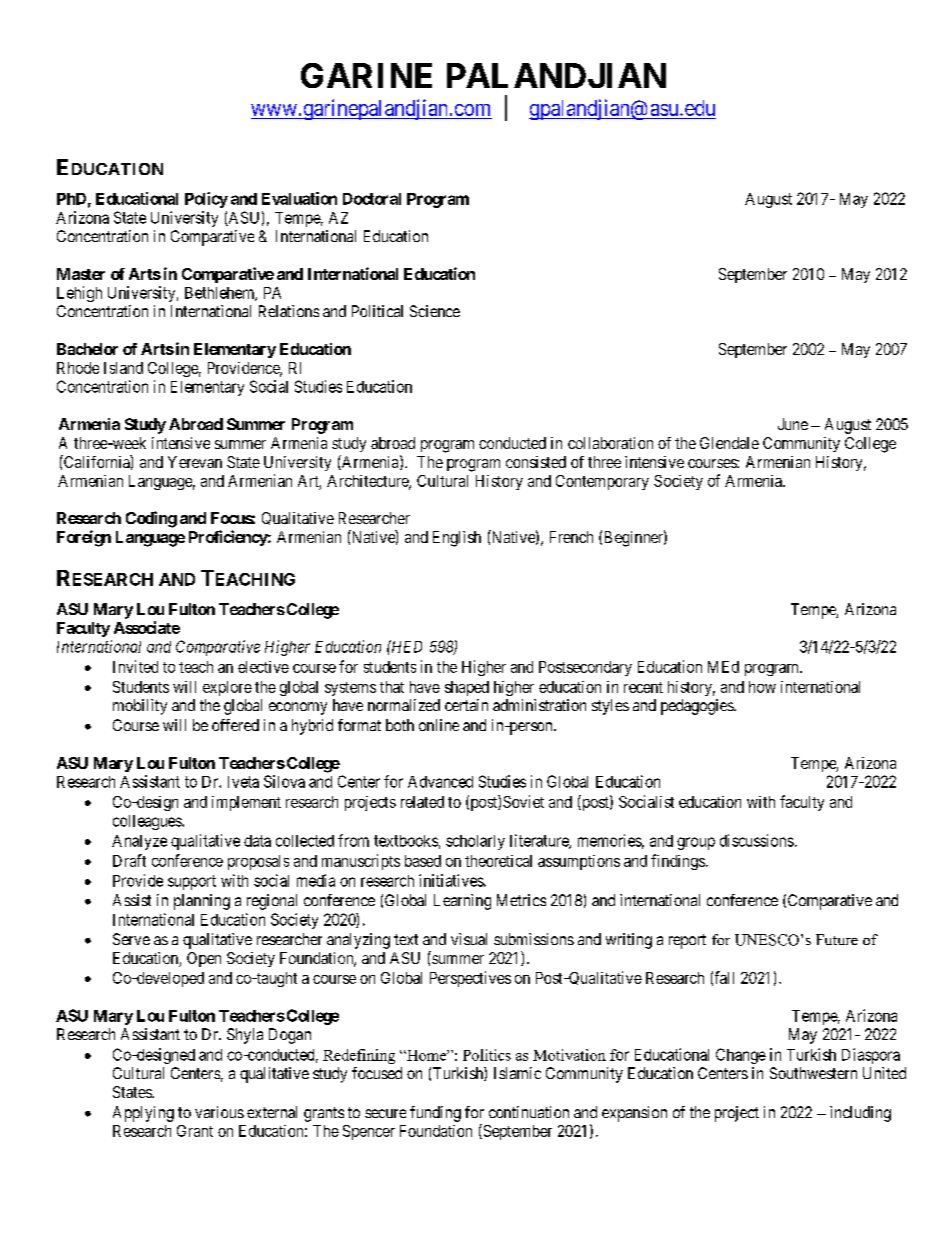 This image has width=952, height=1233. Describe the element at coordinates (135, 666) in the image. I see `Invited` at that location.
